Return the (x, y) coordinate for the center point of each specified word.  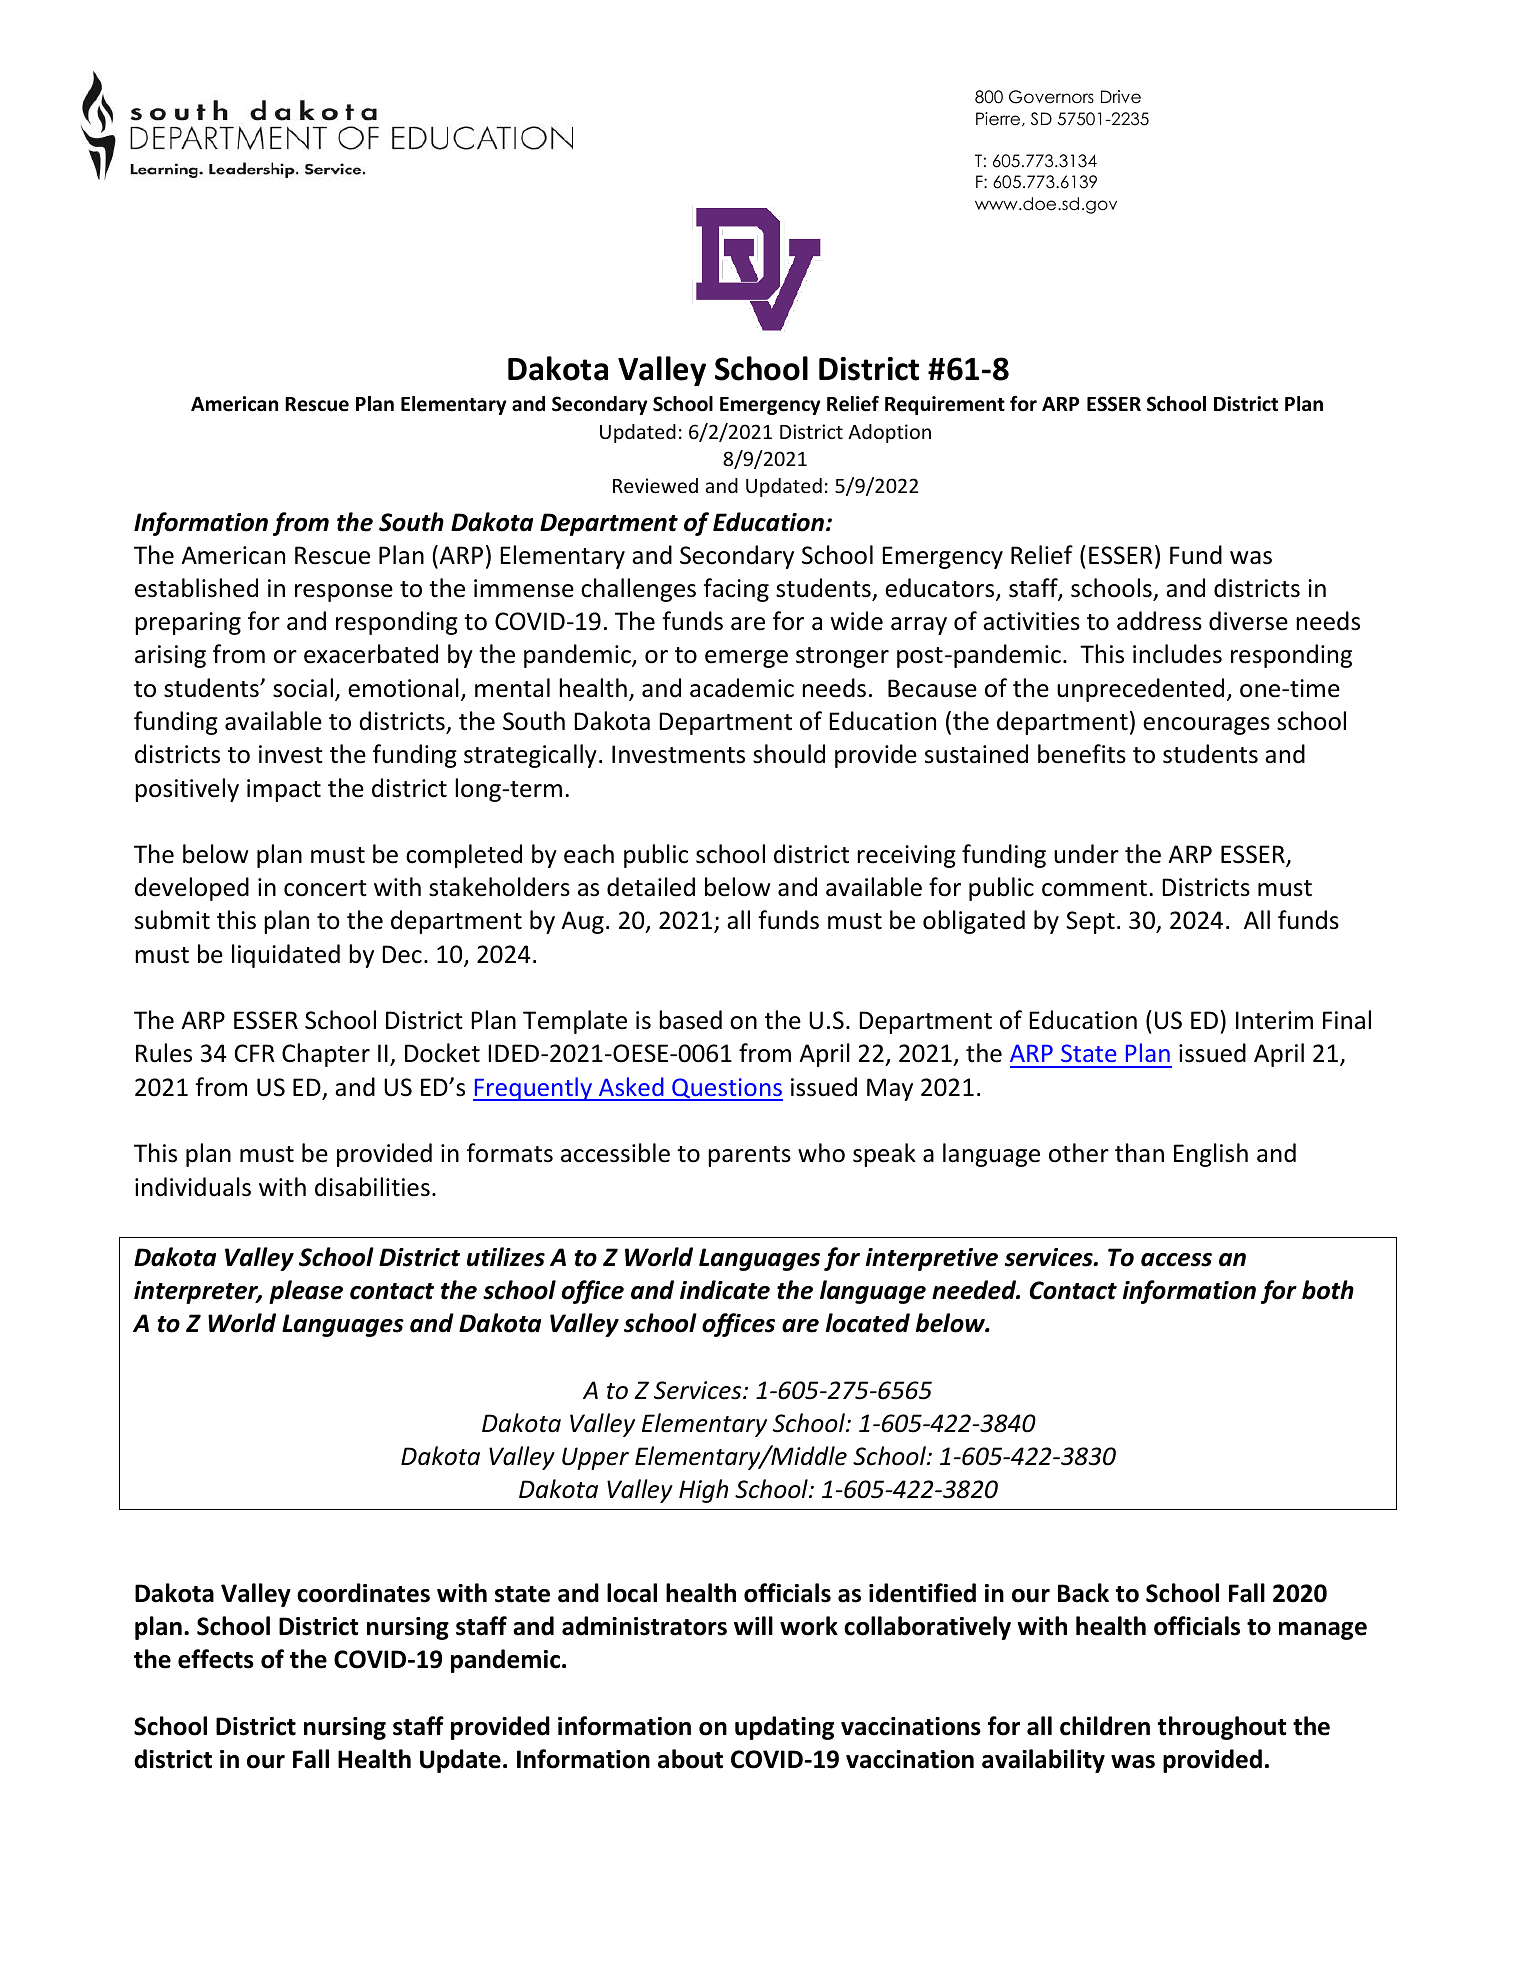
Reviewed (655, 485)
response (344, 593)
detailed (651, 887)
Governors (1051, 97)
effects (216, 1659)
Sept (1090, 922)
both (1328, 1290)
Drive (1121, 97)
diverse (1248, 621)
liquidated (286, 956)
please (306, 1292)
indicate (725, 1290)
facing (736, 590)
